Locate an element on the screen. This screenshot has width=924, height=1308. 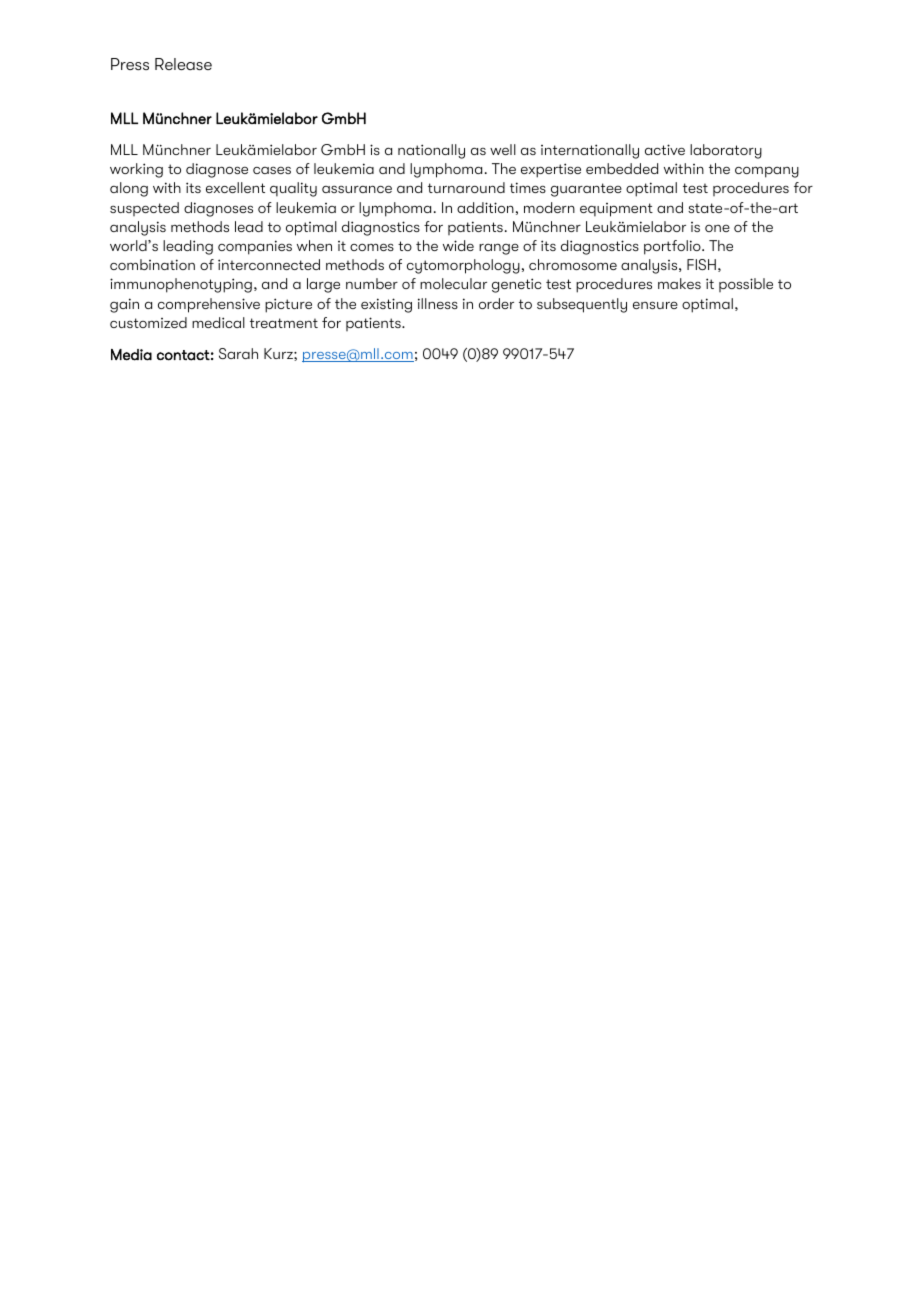
active is located at coordinates (665, 149).
